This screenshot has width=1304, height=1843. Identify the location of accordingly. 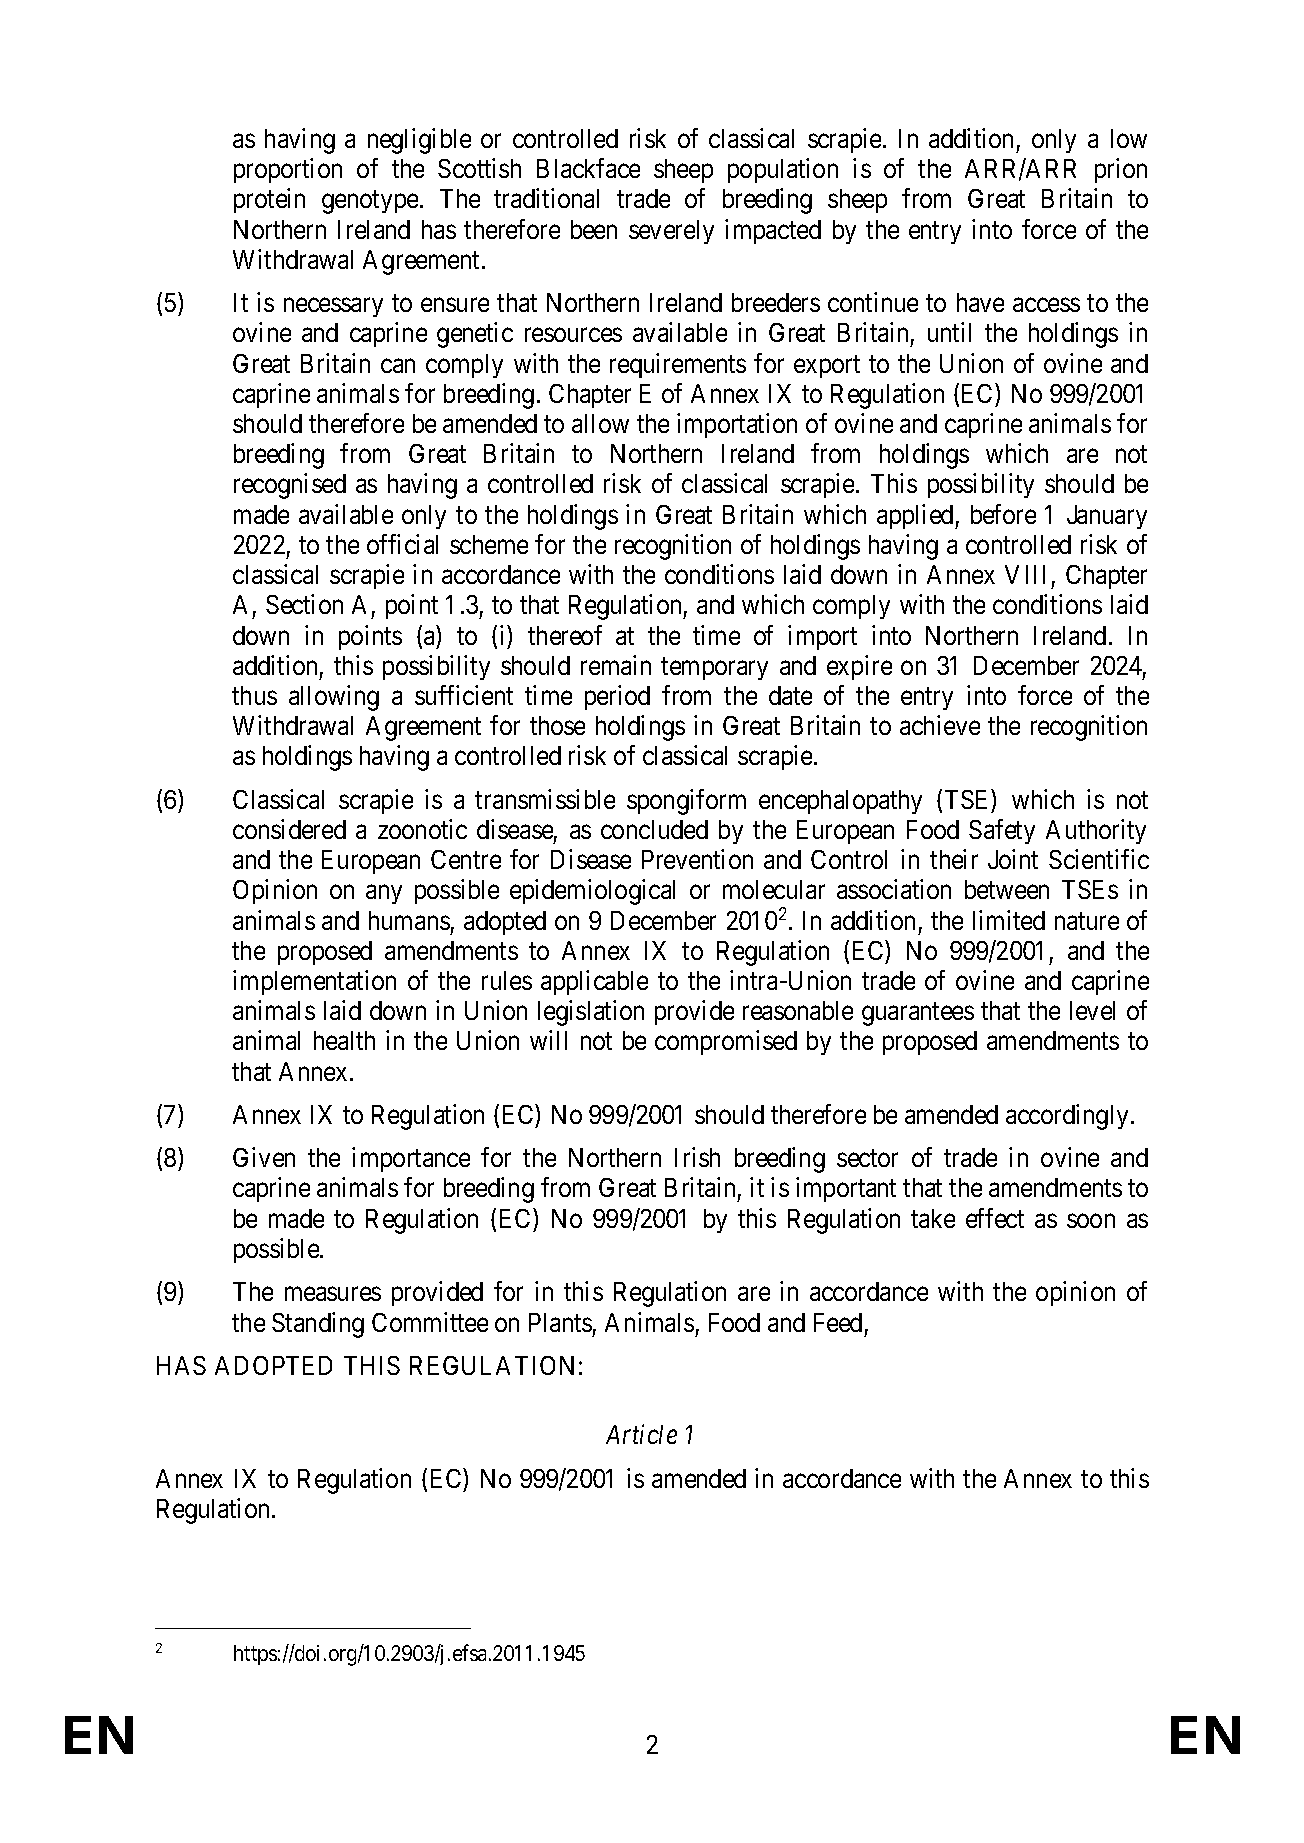
(1067, 1117).
